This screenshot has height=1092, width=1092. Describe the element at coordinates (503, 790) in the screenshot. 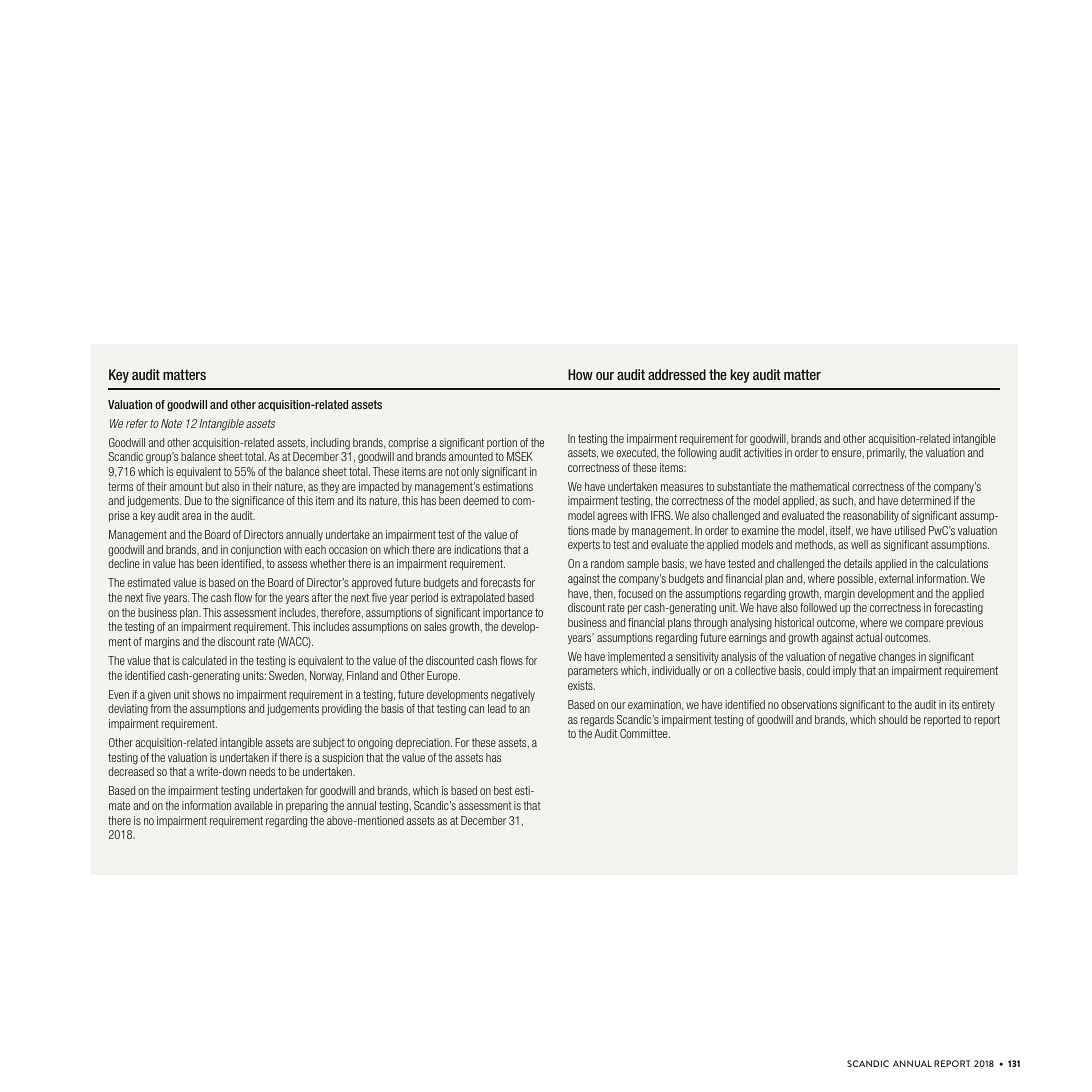

I see `best` at that location.
